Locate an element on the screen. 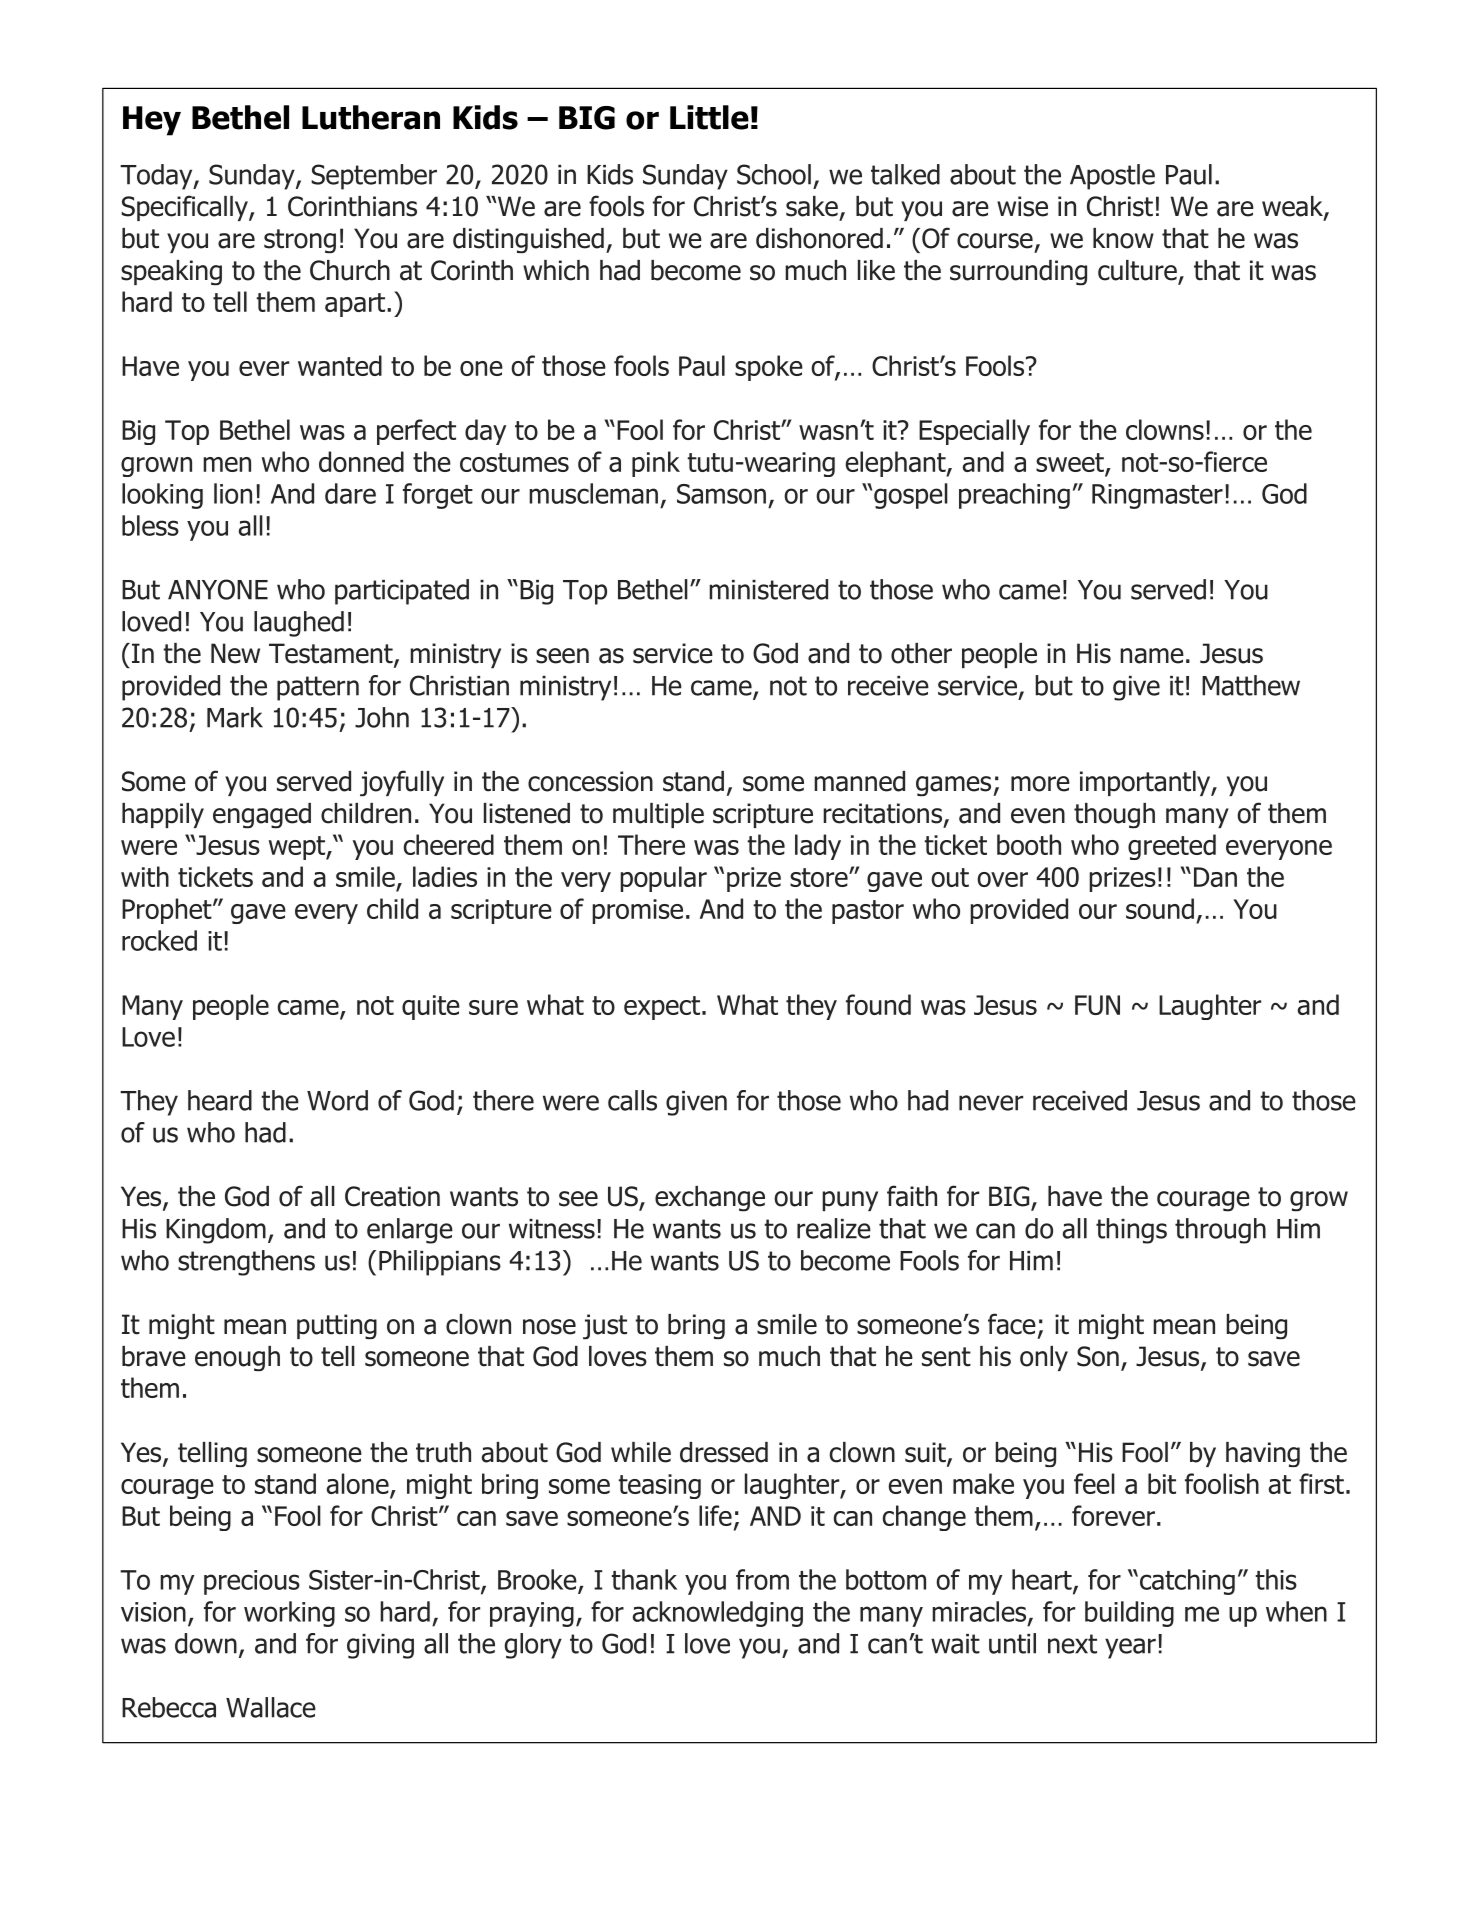  working is located at coordinates (289, 1614).
